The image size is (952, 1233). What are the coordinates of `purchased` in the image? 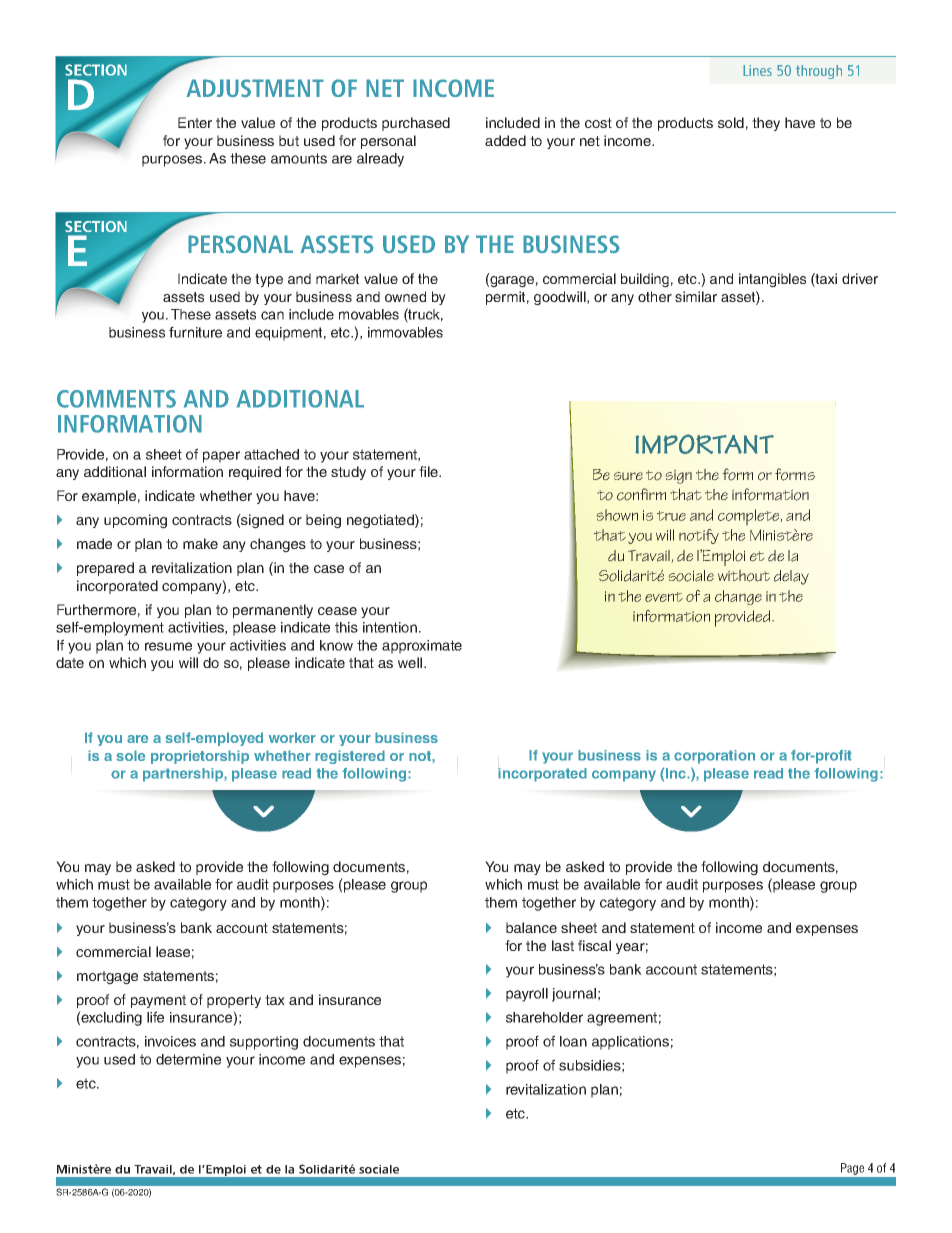 It's located at (416, 124).
